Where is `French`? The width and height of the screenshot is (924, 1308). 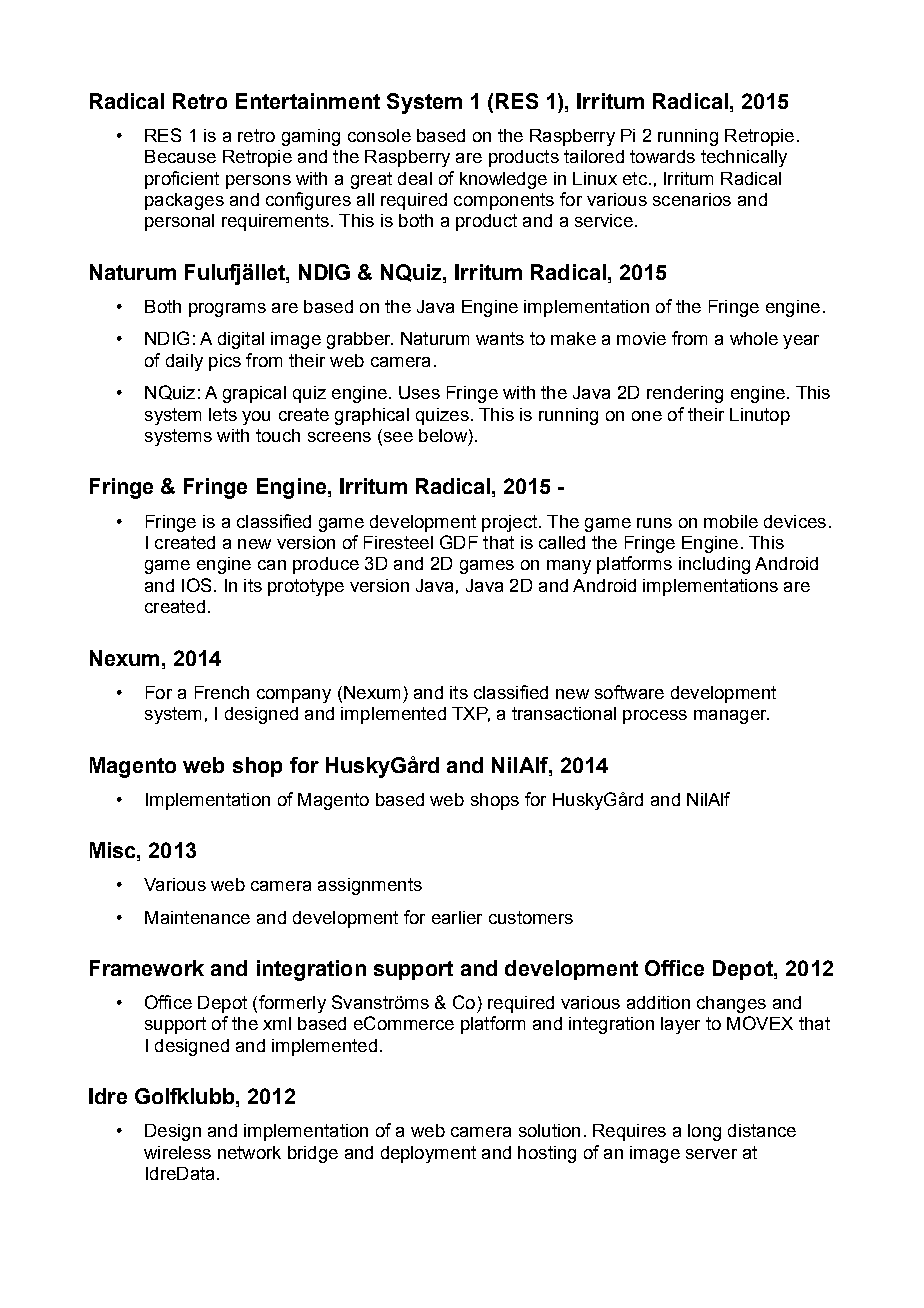
French is located at coordinates (222, 692).
